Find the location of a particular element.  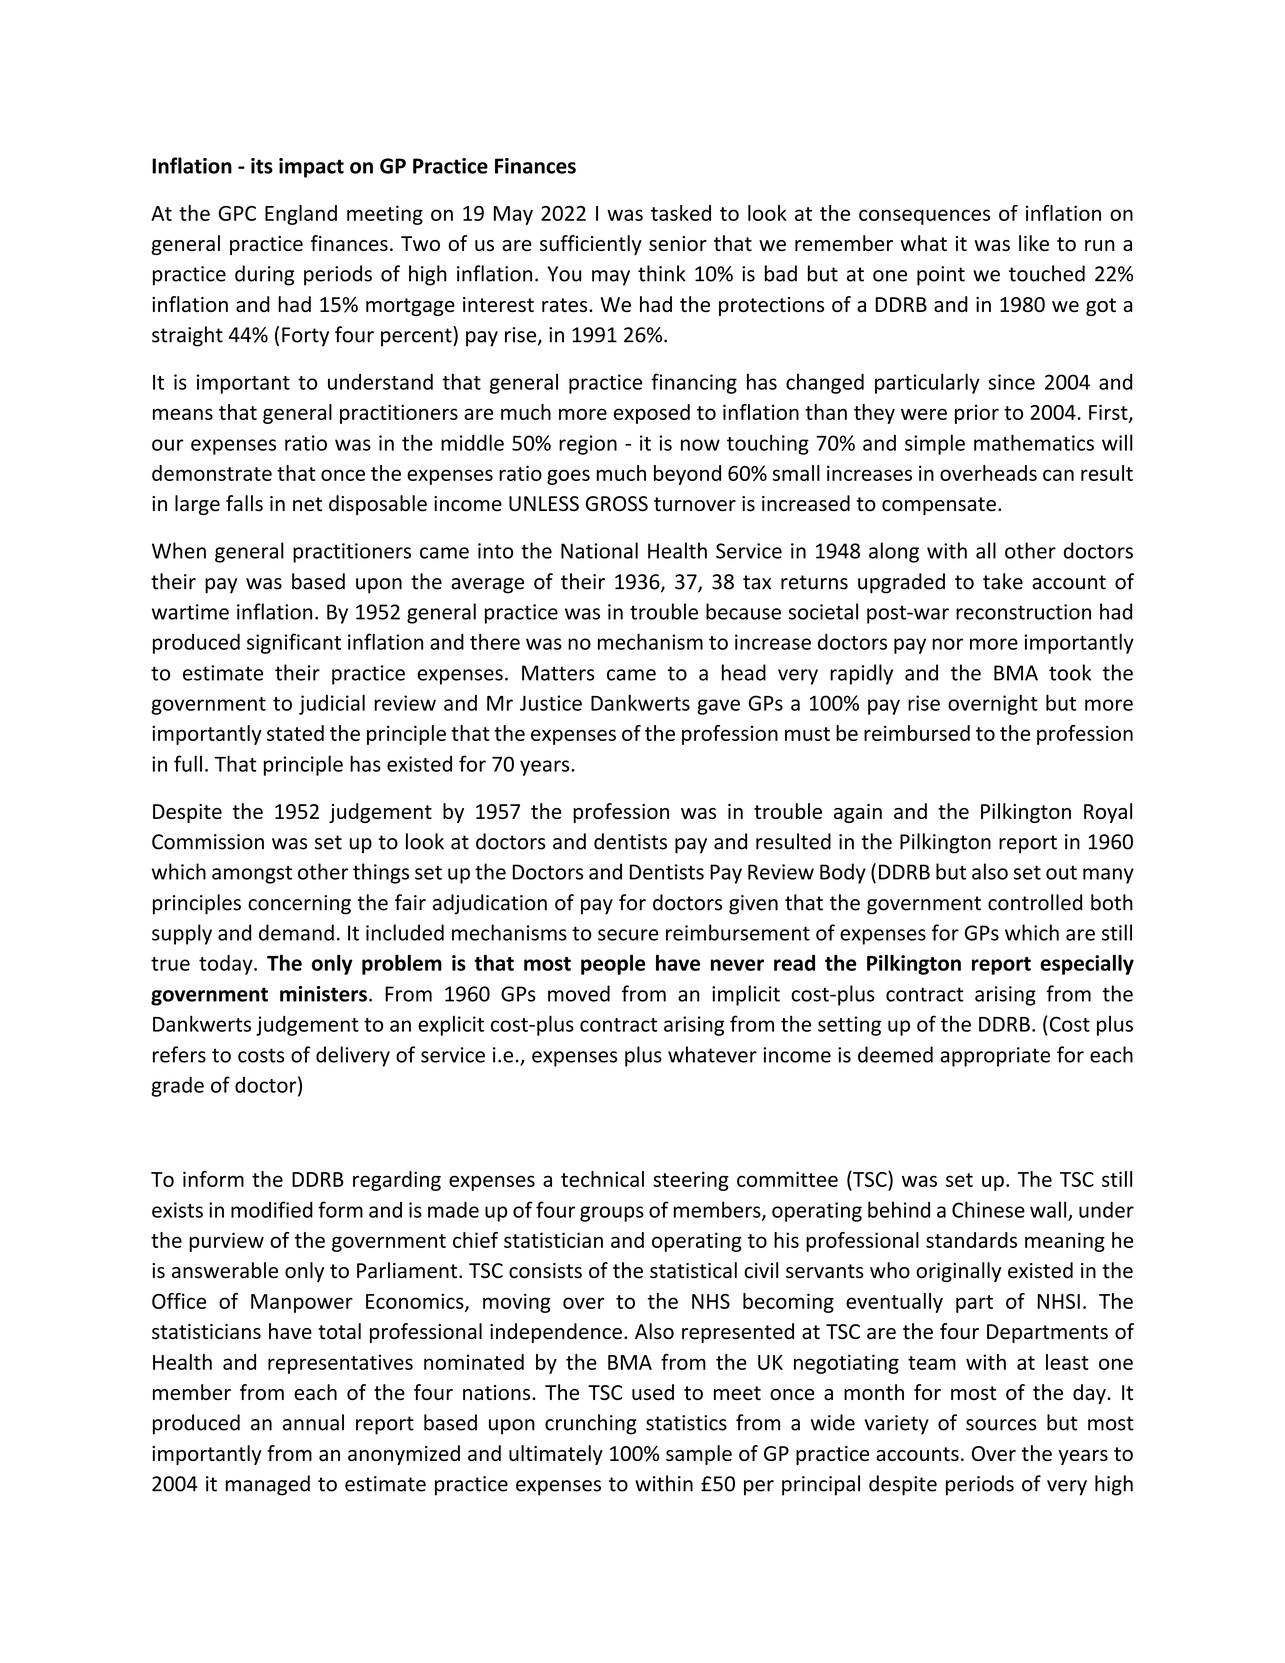

compensate is located at coordinates (939, 506).
